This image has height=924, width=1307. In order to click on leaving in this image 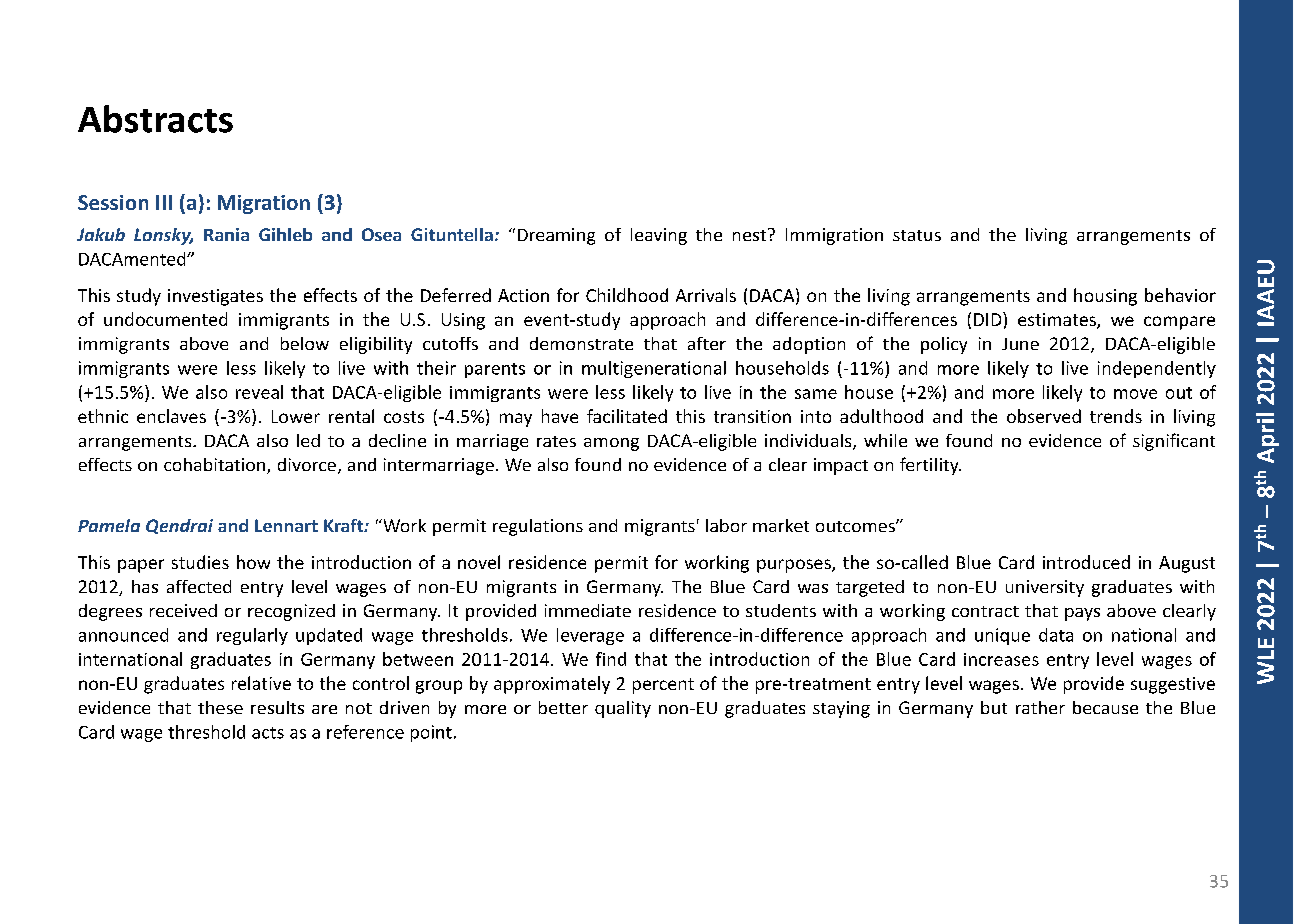, I will do `click(659, 236)`.
